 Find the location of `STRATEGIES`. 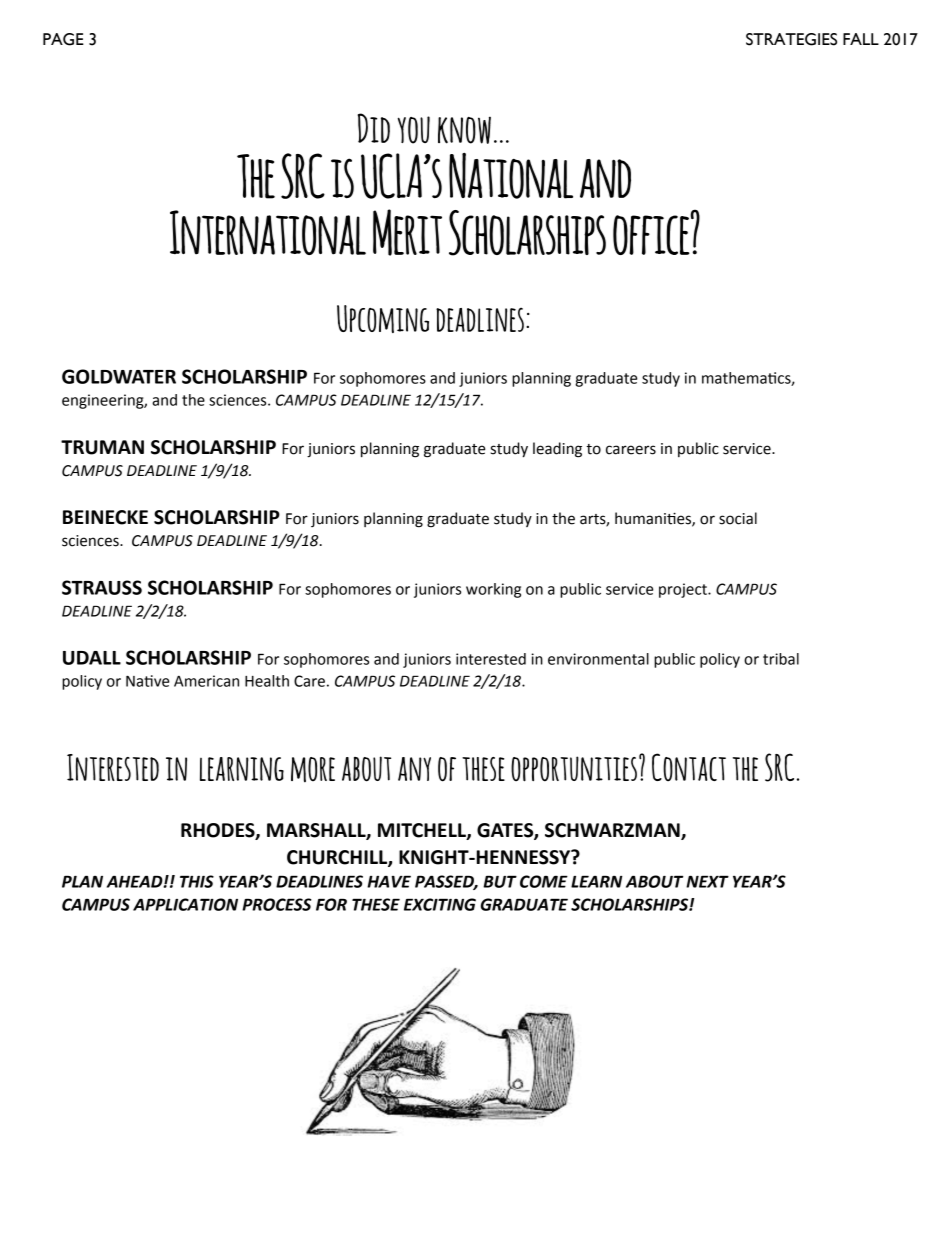

STRATEGIES is located at coordinates (791, 39).
